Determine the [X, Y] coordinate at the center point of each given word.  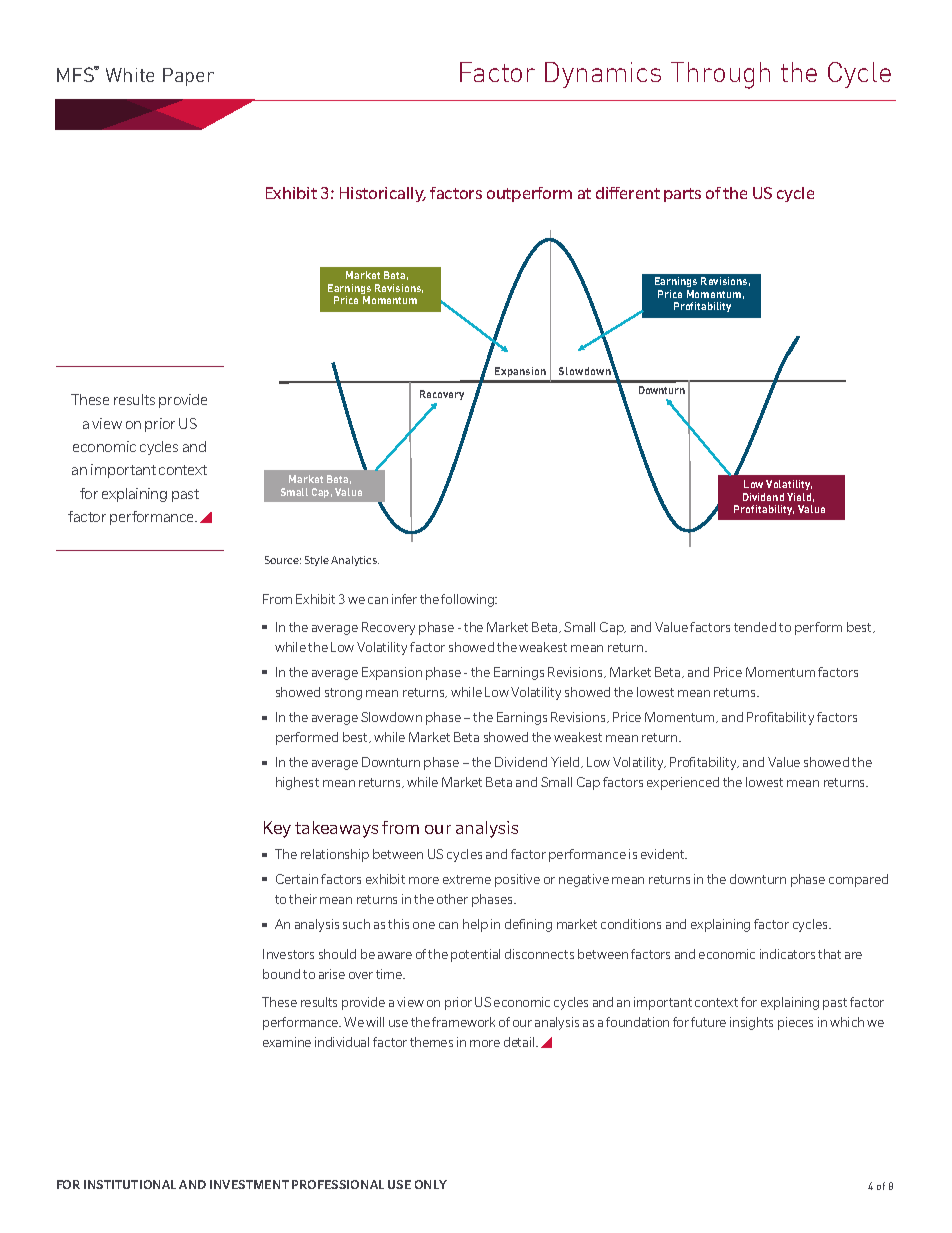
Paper [188, 77]
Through [720, 75]
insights [751, 1023]
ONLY [431, 1184]
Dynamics [603, 75]
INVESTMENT [249, 1184]
